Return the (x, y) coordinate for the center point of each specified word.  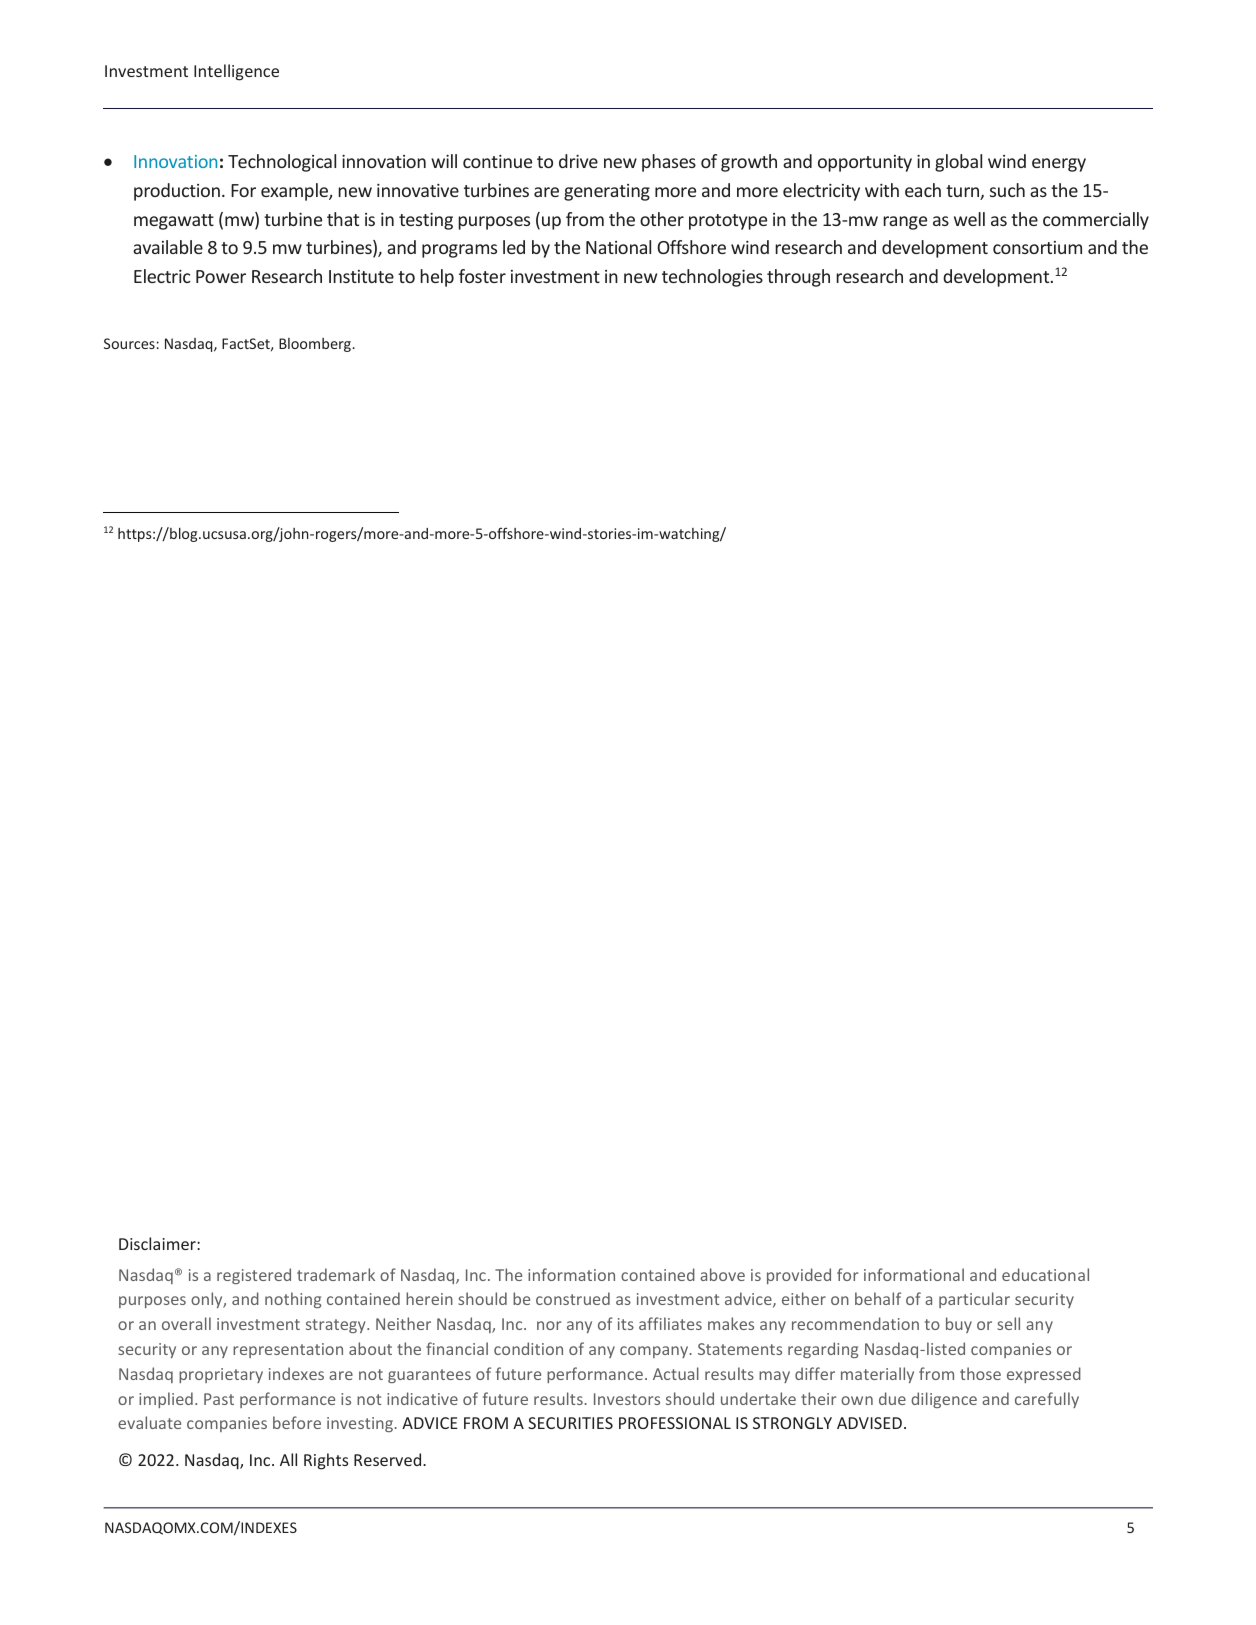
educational (1045, 1274)
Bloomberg (316, 345)
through (798, 278)
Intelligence (236, 72)
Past (219, 1399)
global (958, 163)
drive (578, 161)
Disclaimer (158, 1243)
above (722, 1274)
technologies (712, 278)
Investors (627, 1399)
